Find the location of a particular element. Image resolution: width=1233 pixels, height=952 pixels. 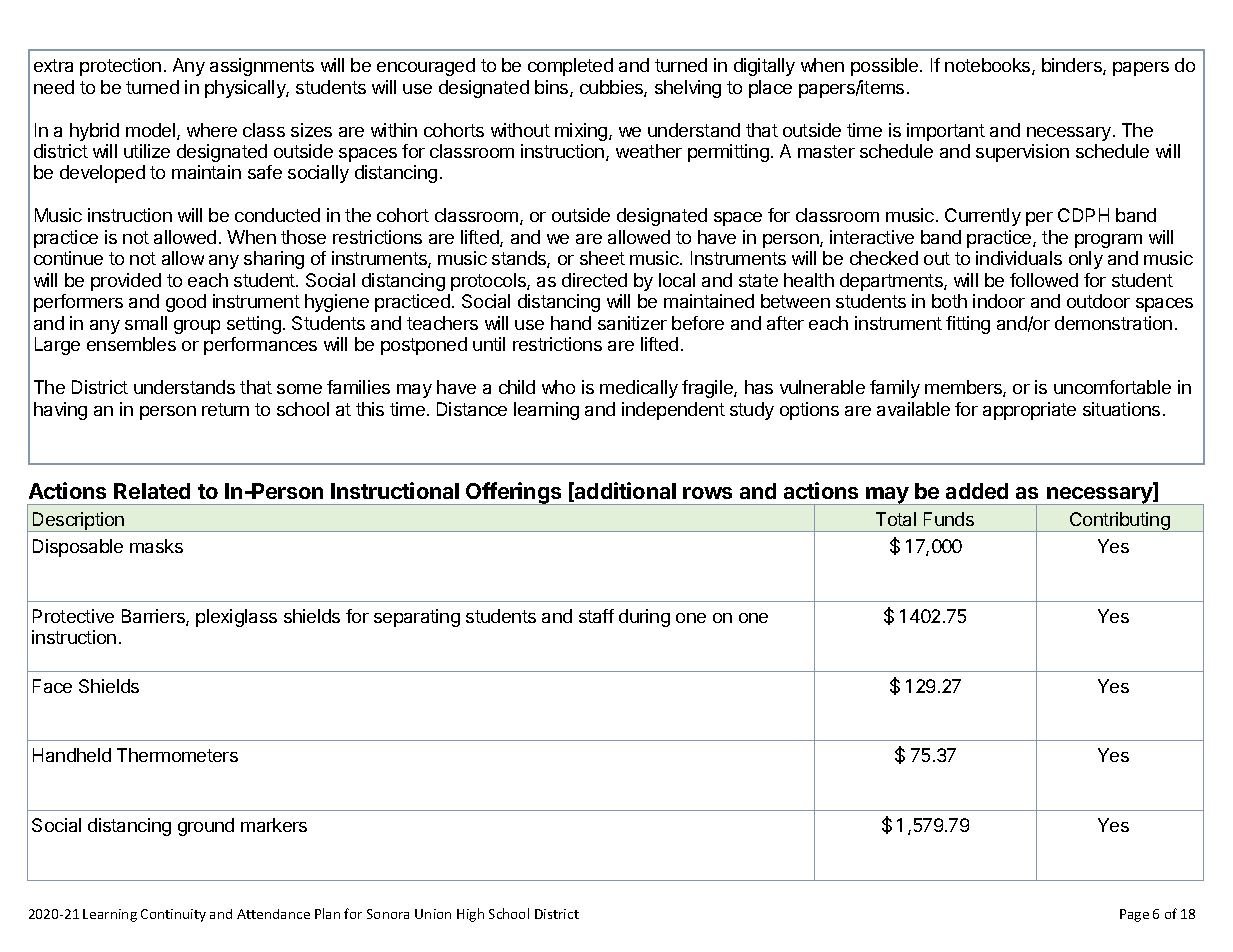

High is located at coordinates (470, 915).
